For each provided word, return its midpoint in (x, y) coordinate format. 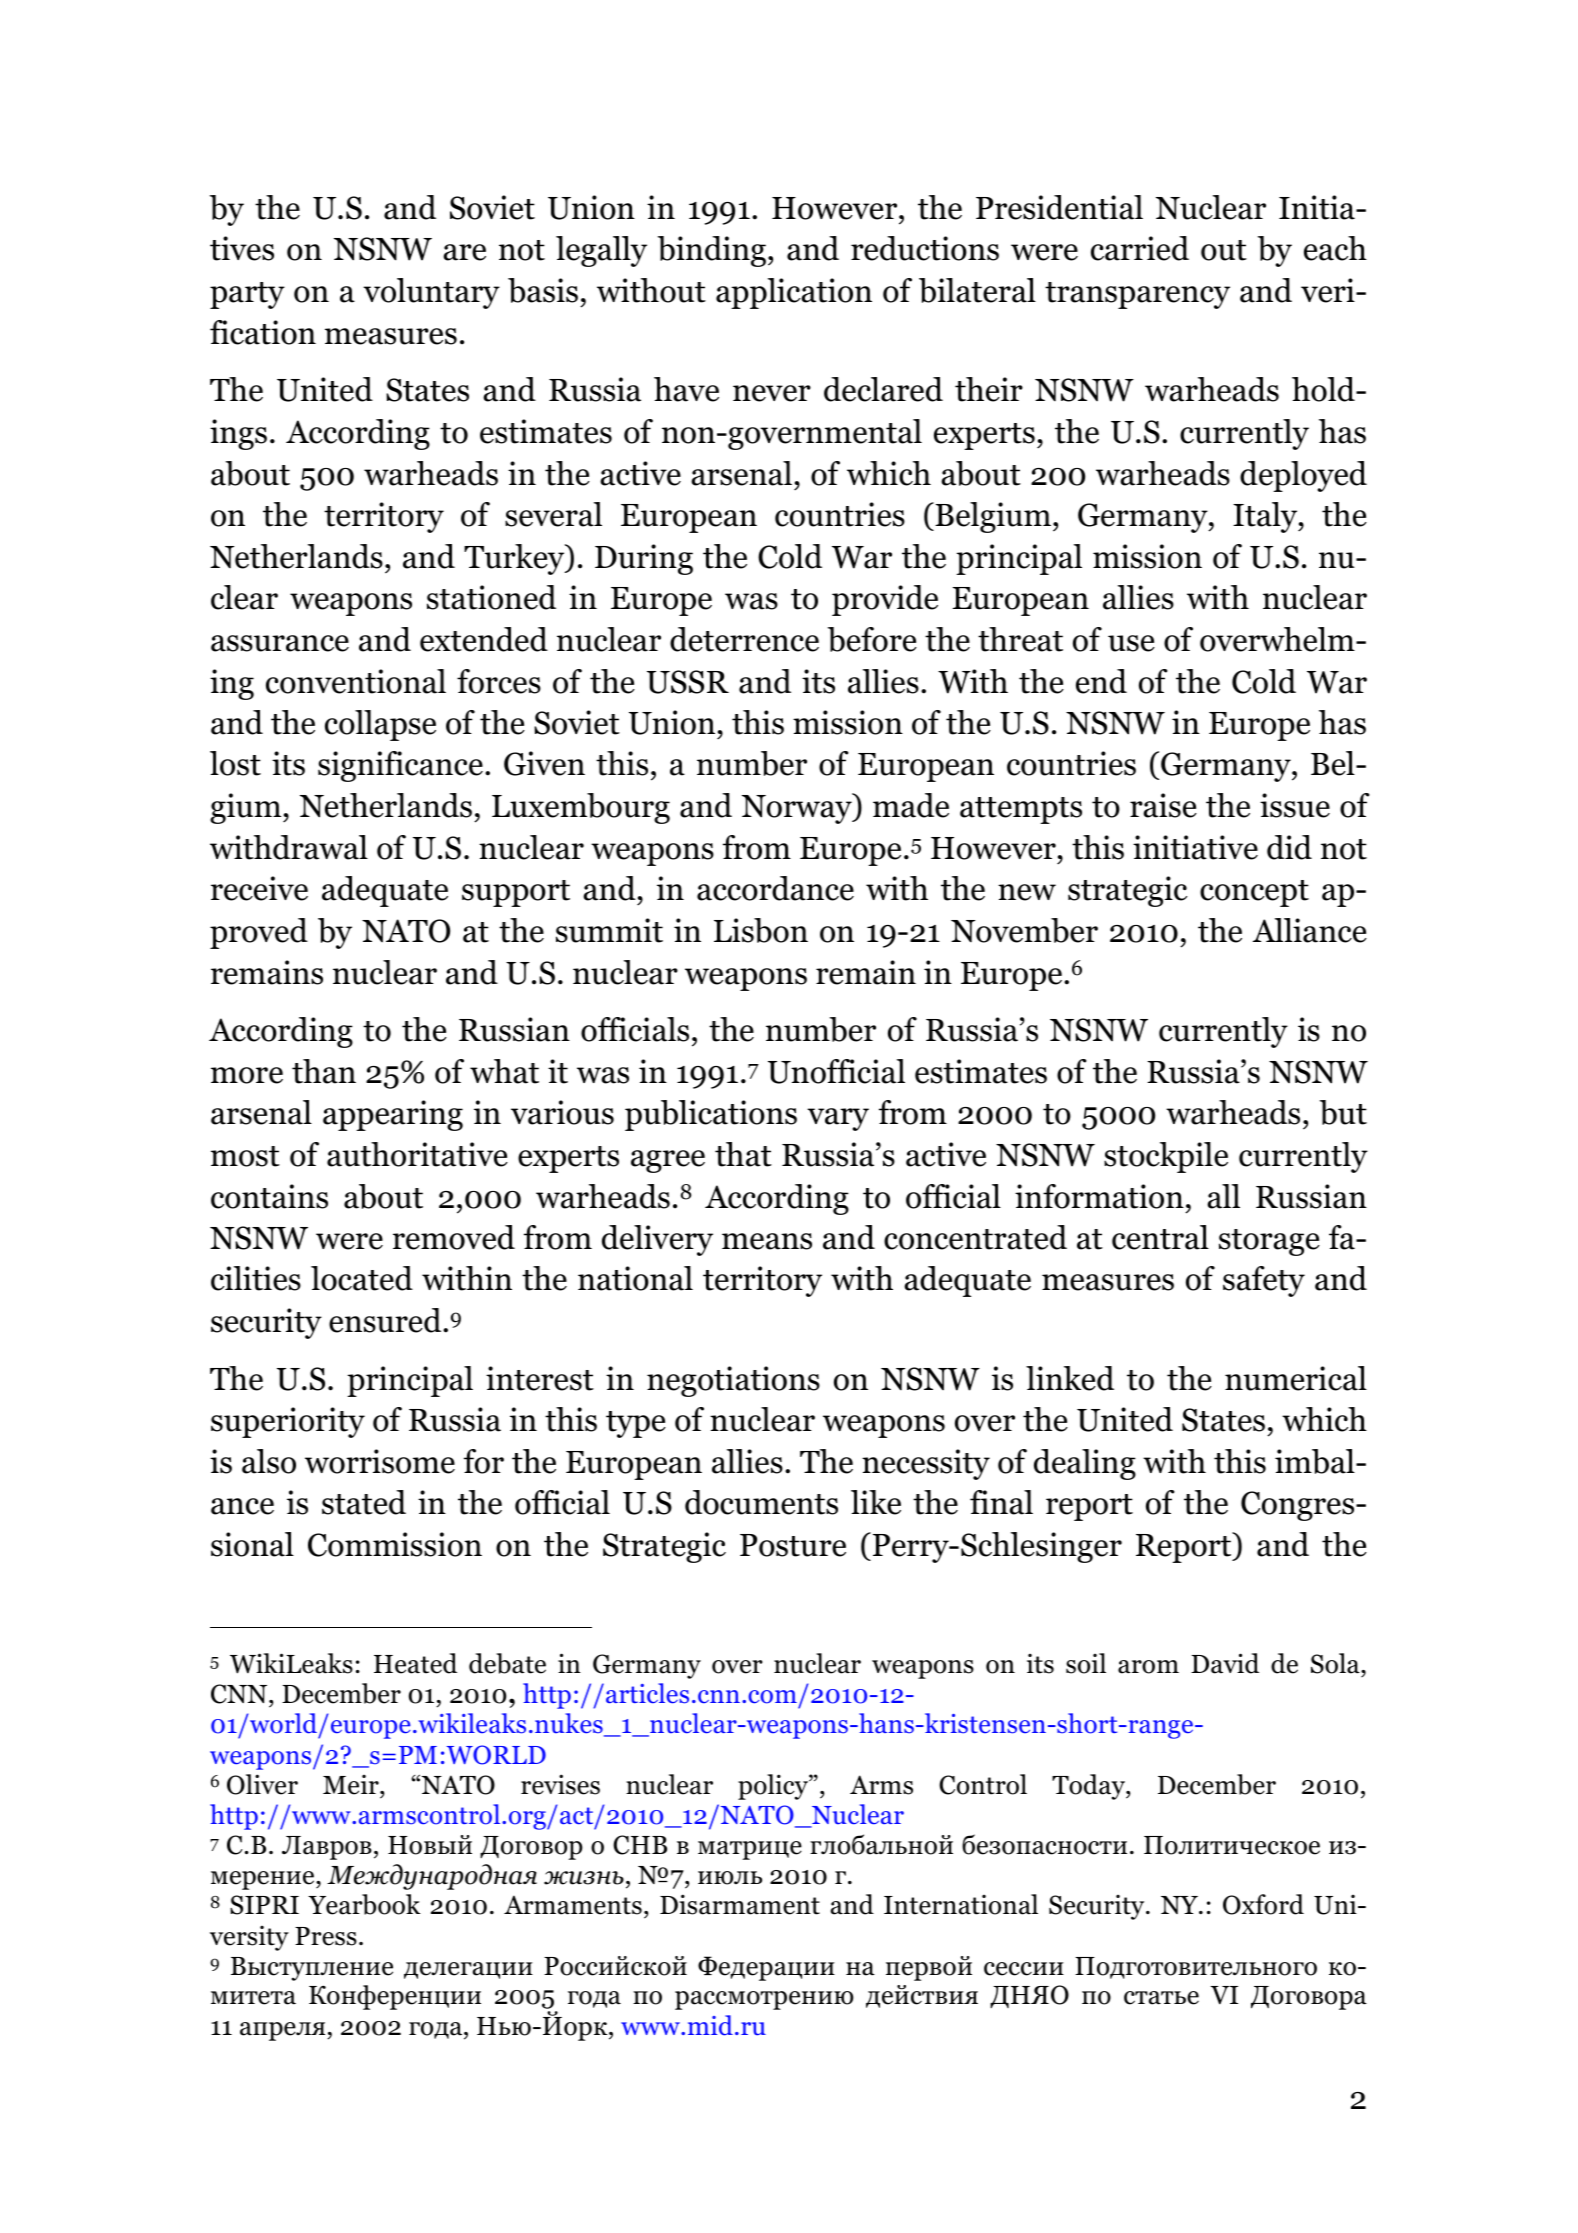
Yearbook (364, 1904)
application (794, 293)
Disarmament (740, 1904)
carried (1140, 248)
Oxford (1263, 1904)
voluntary (431, 293)
